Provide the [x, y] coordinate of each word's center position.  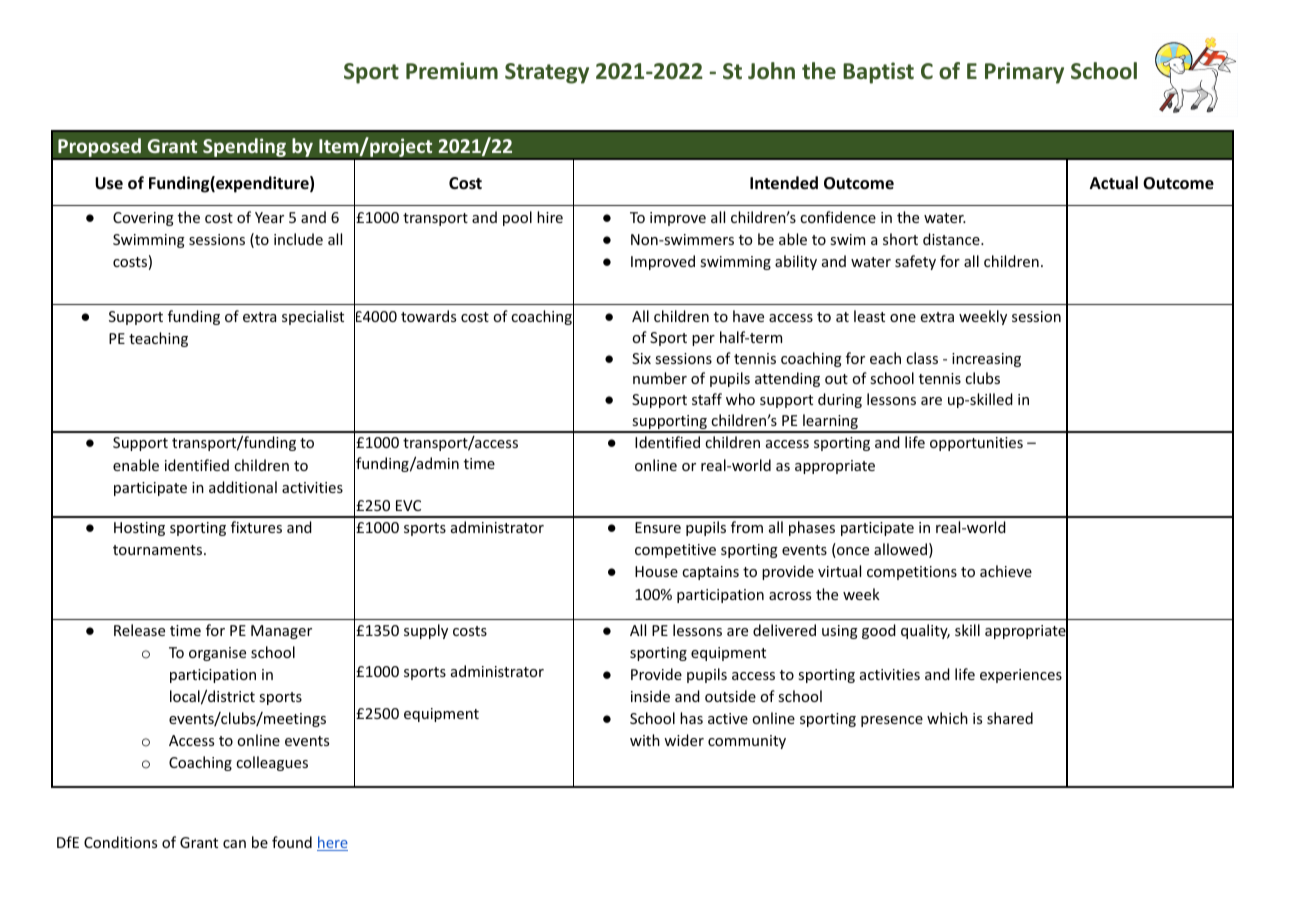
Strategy [547, 73]
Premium [452, 71]
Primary [1024, 73]
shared [1010, 718]
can [234, 844]
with [645, 740]
